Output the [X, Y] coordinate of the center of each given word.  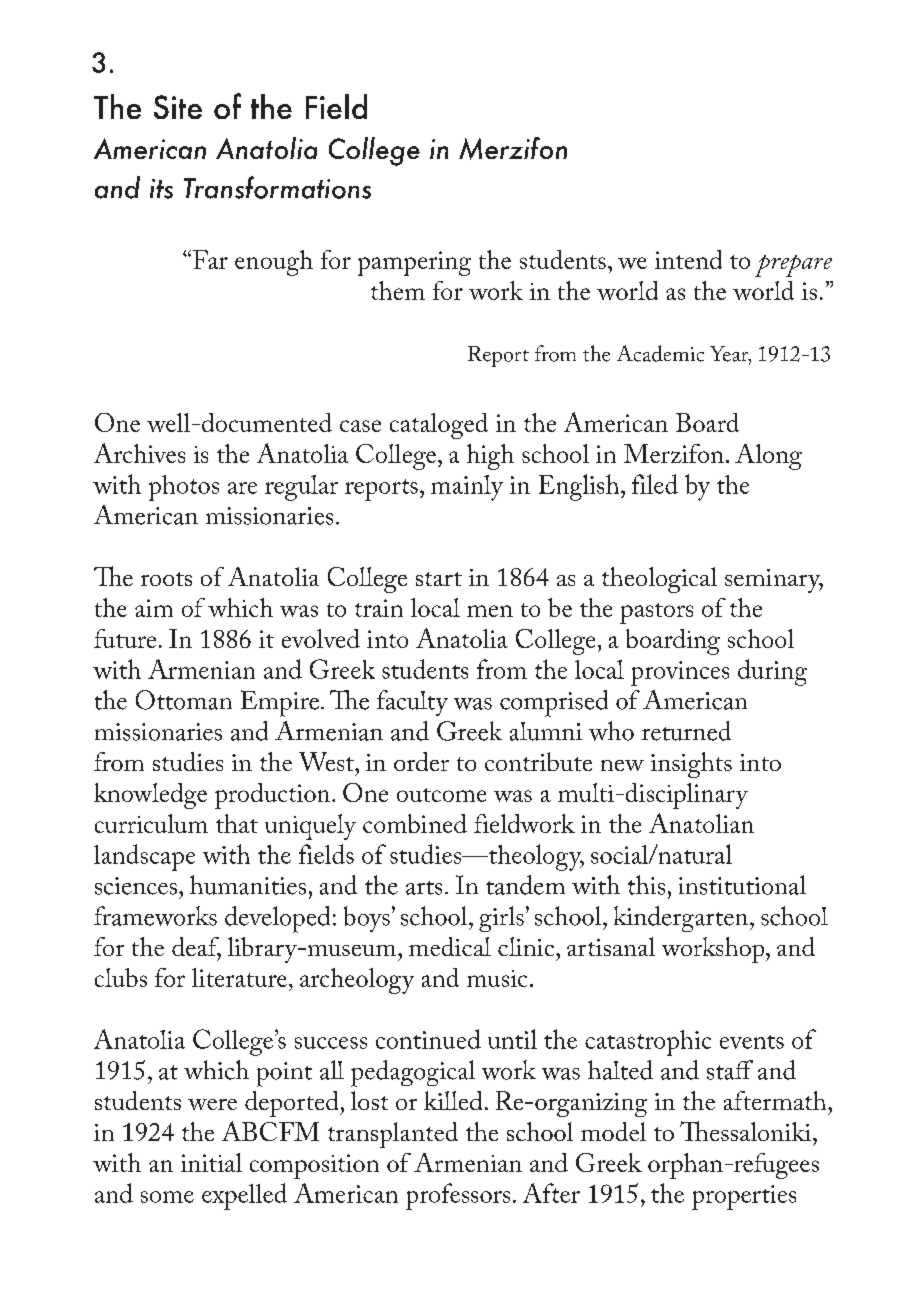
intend [688, 259]
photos [184, 488]
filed [655, 484]
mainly [467, 488]
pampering [414, 263]
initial [211, 1162]
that [237, 823]
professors [458, 1196]
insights [691, 765]
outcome [441, 795]
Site [178, 107]
